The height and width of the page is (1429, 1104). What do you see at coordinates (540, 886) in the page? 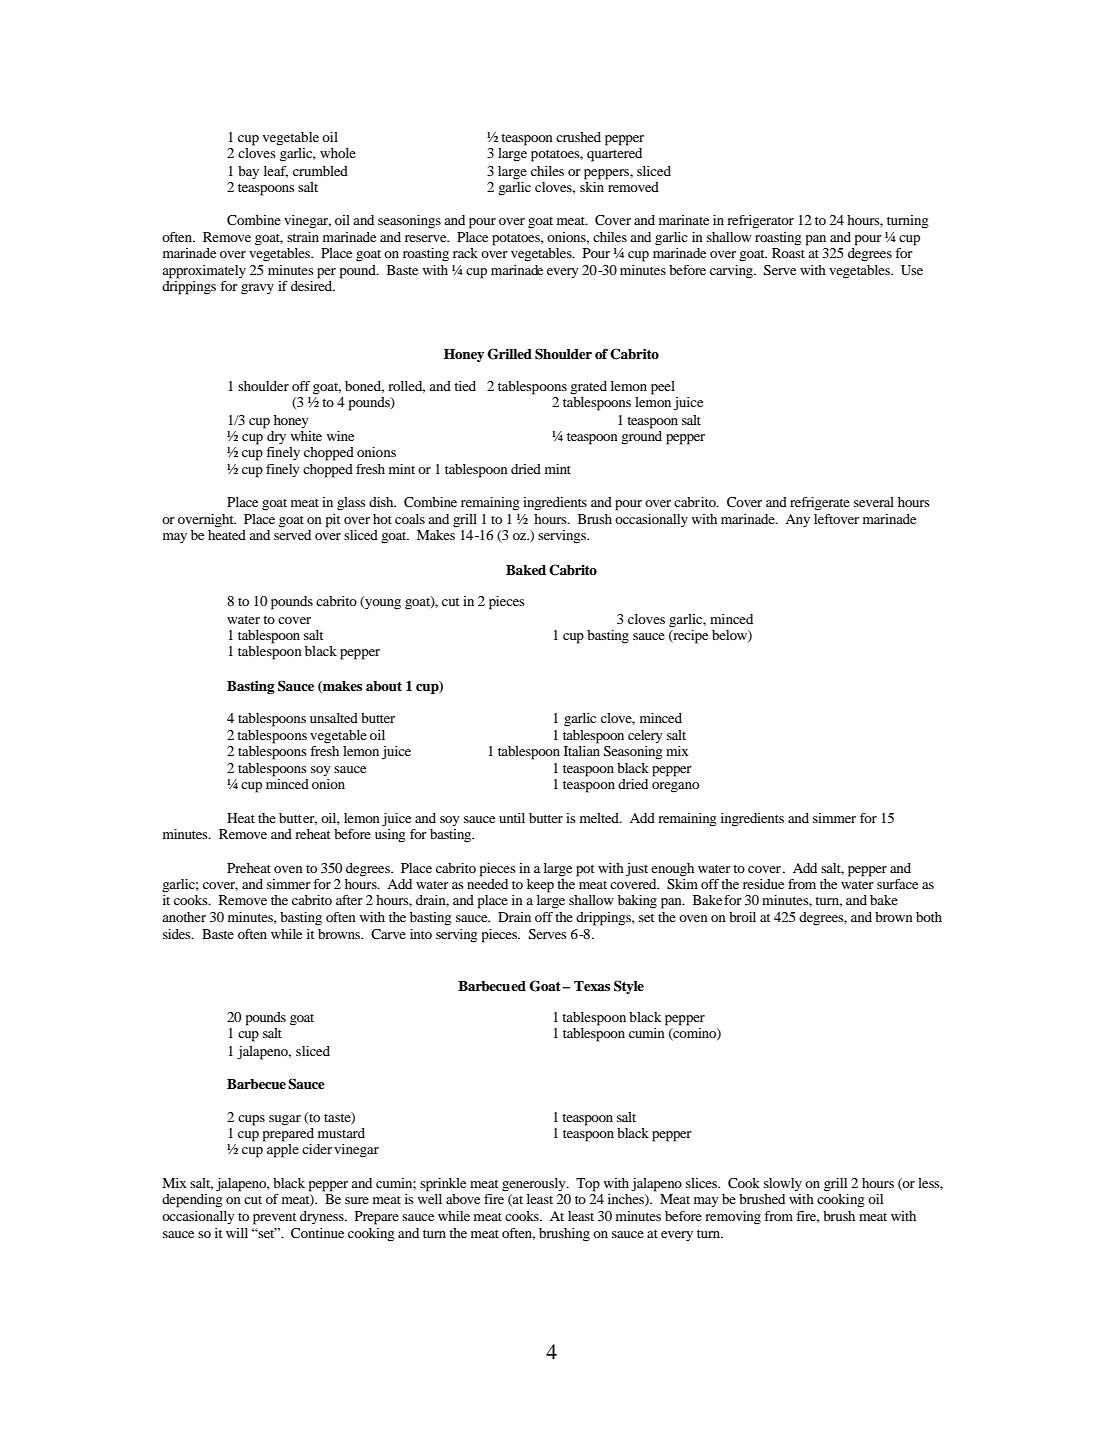
I see `keep` at bounding box center [540, 886].
